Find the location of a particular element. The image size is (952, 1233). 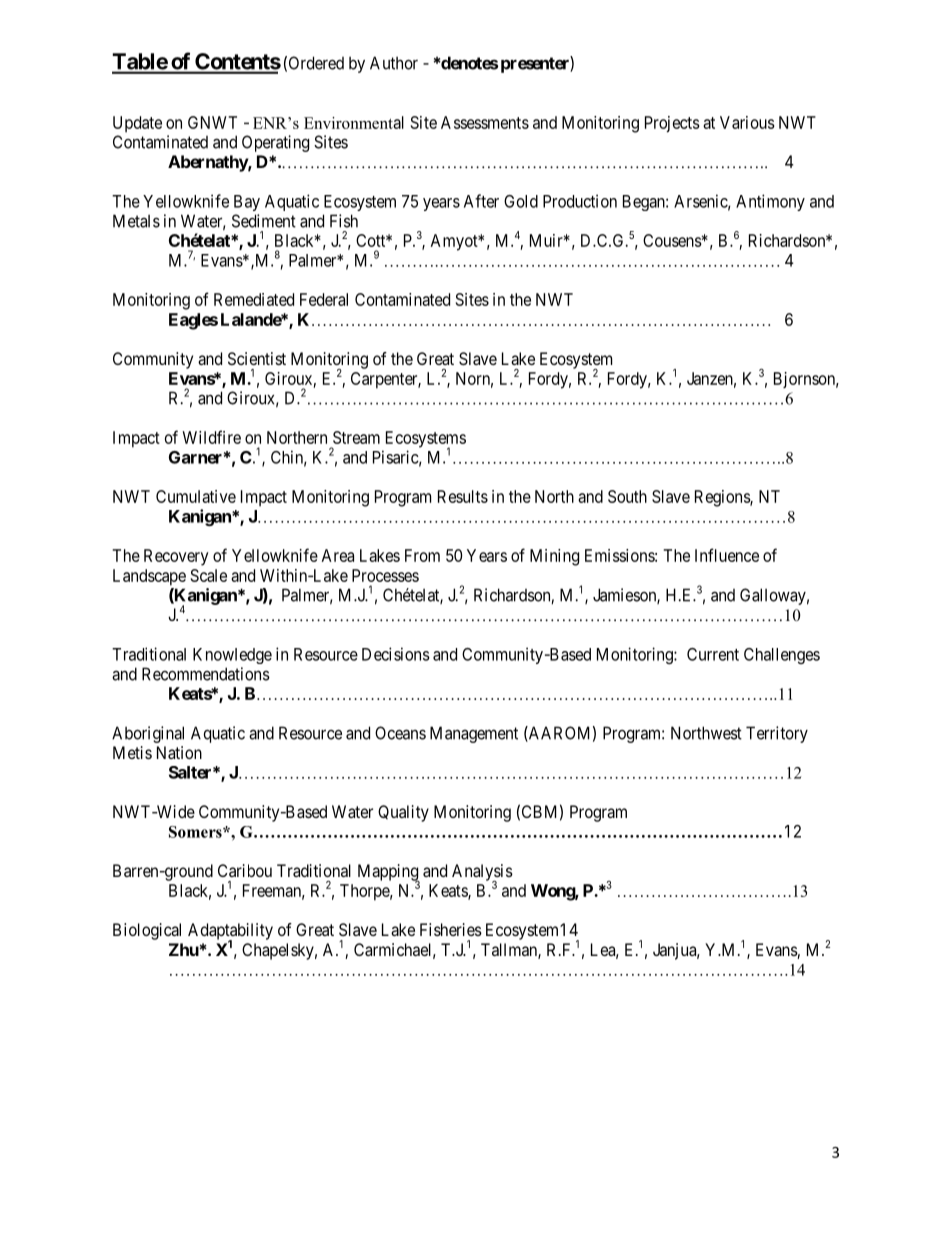

Antimony is located at coordinates (770, 202).
